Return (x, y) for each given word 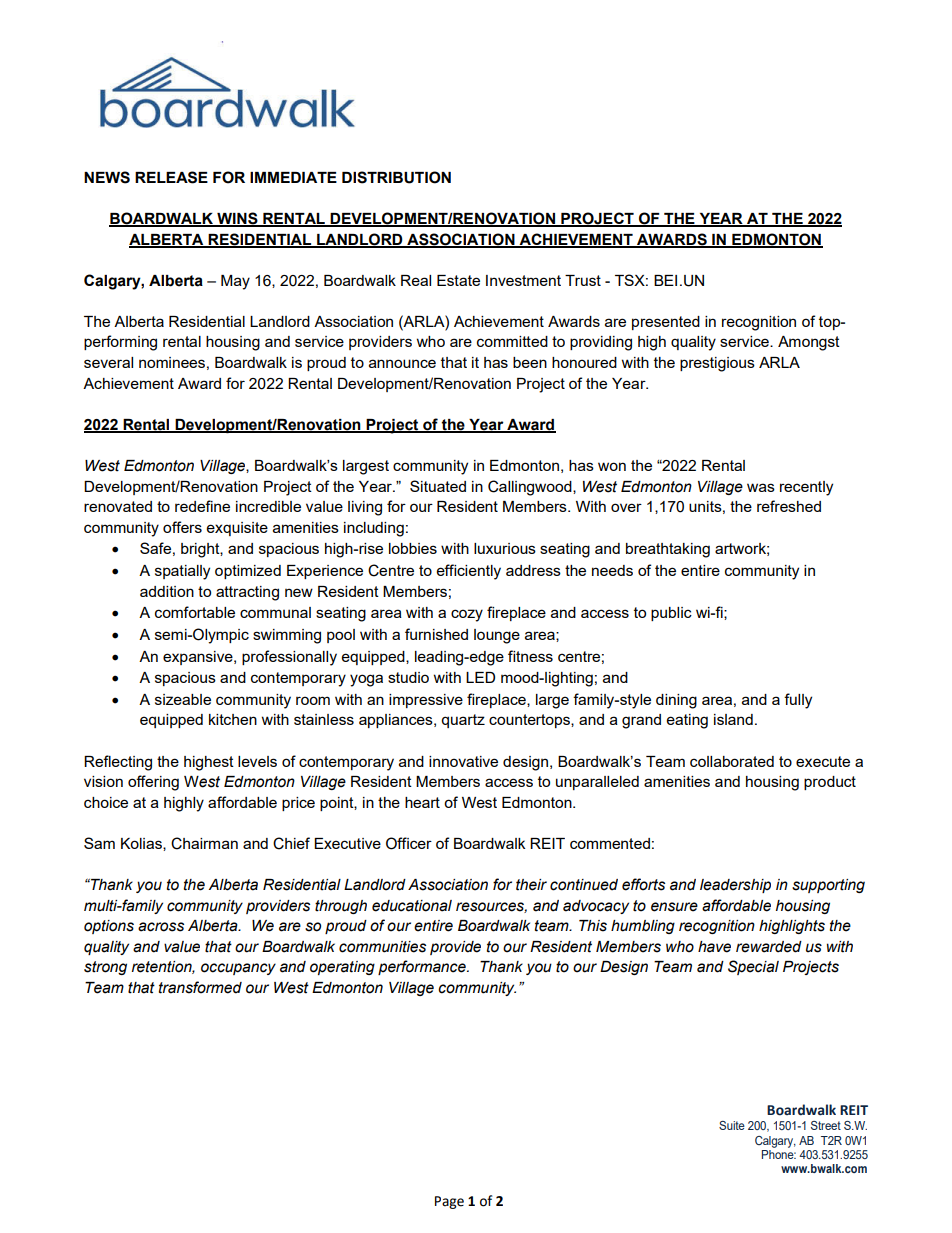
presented (666, 323)
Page (449, 1202)
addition (167, 591)
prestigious (717, 364)
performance (423, 967)
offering (153, 783)
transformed (200, 987)
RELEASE (171, 177)
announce (402, 363)
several (108, 362)
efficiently (469, 572)
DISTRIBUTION (396, 177)
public (671, 614)
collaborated (732, 761)
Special (753, 967)
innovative (463, 761)
